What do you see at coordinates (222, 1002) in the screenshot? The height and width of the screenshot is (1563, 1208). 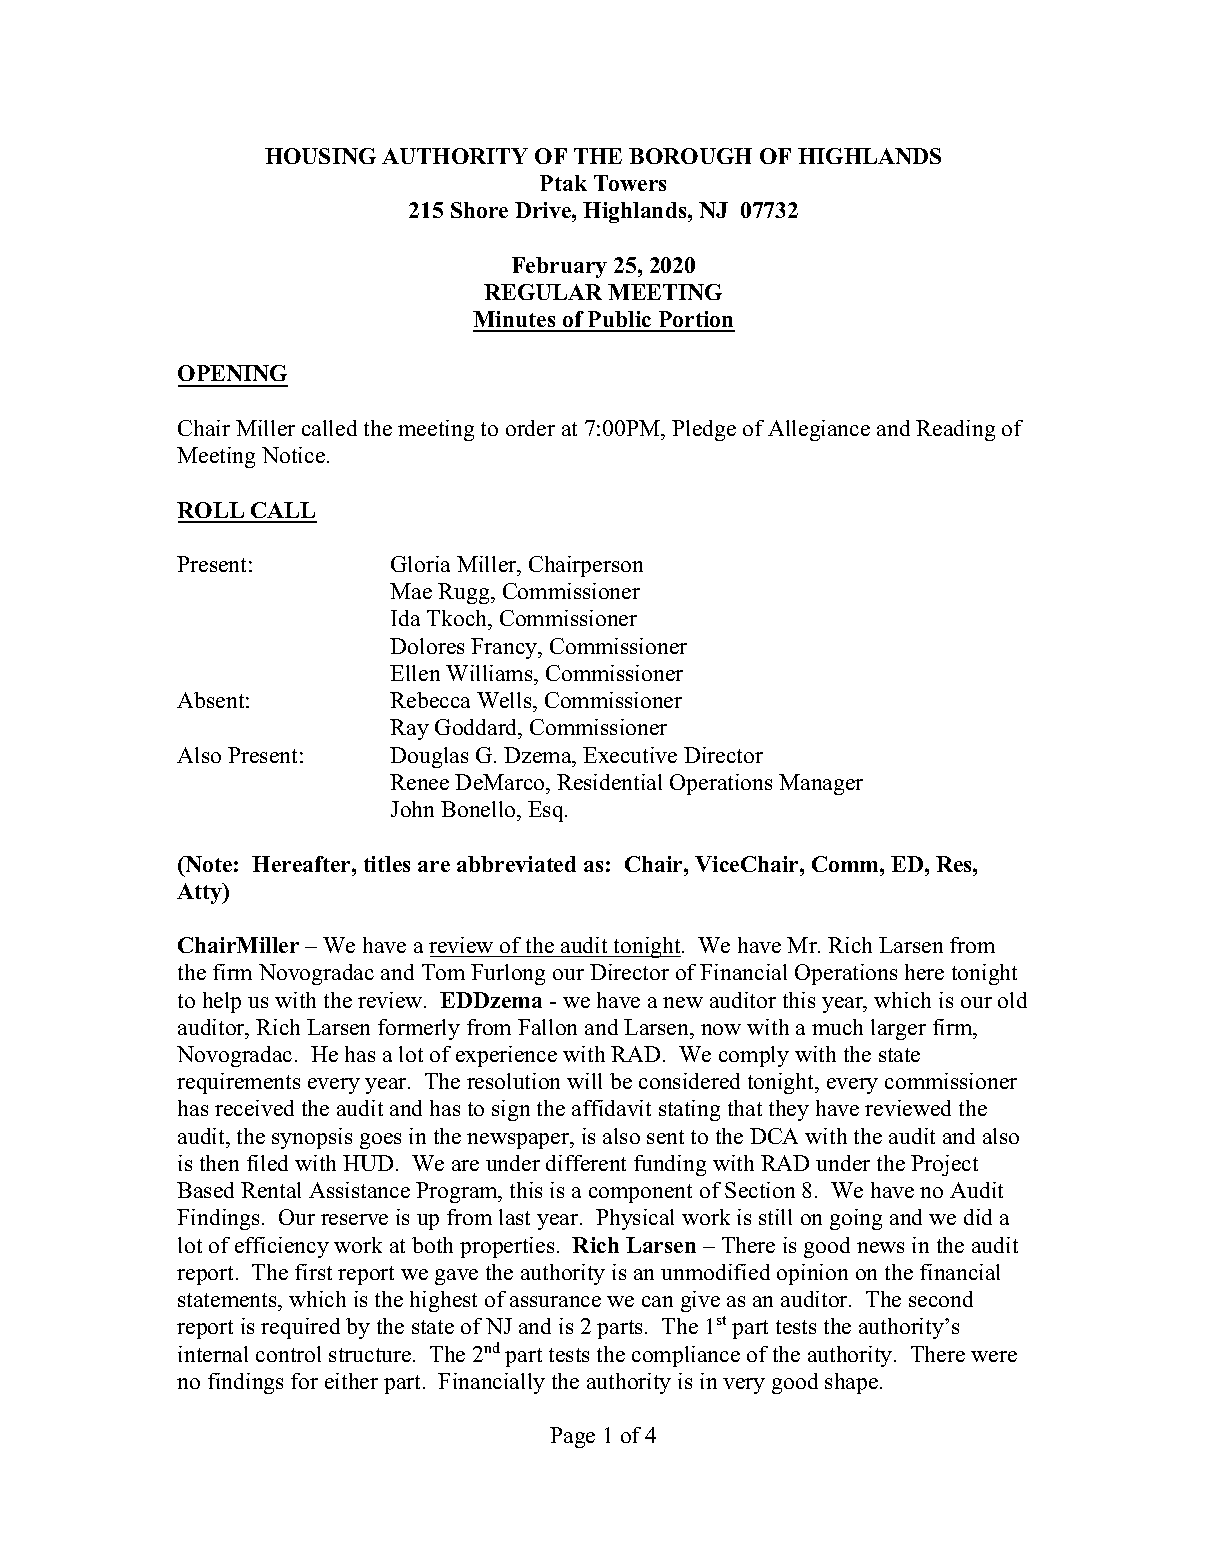 I see `help` at bounding box center [222, 1002].
